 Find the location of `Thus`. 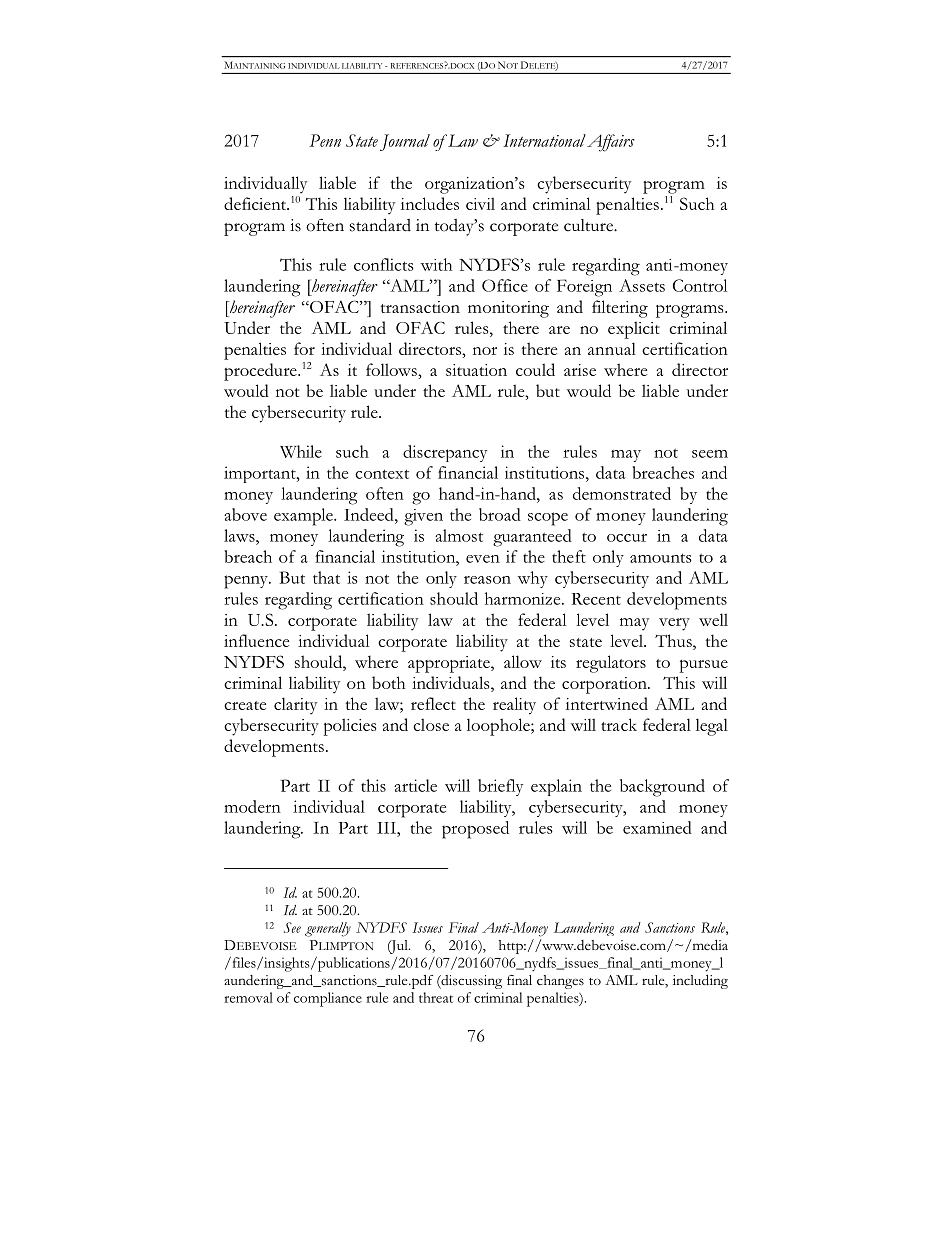

Thus is located at coordinates (674, 640).
